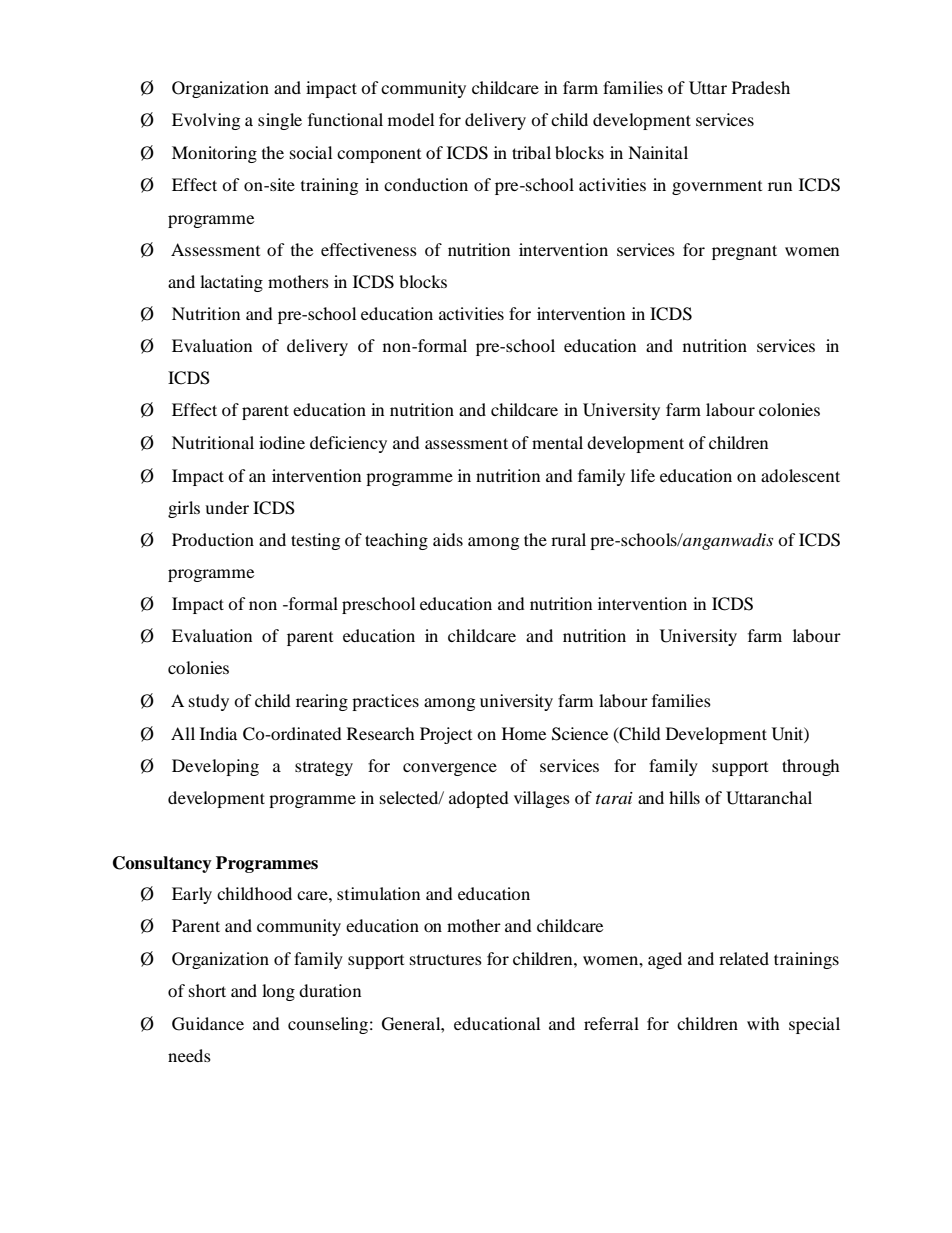 Image resolution: width=952 pixels, height=1233 pixels. Describe the element at coordinates (206, 121) in the screenshot. I see `Evolving` at that location.
